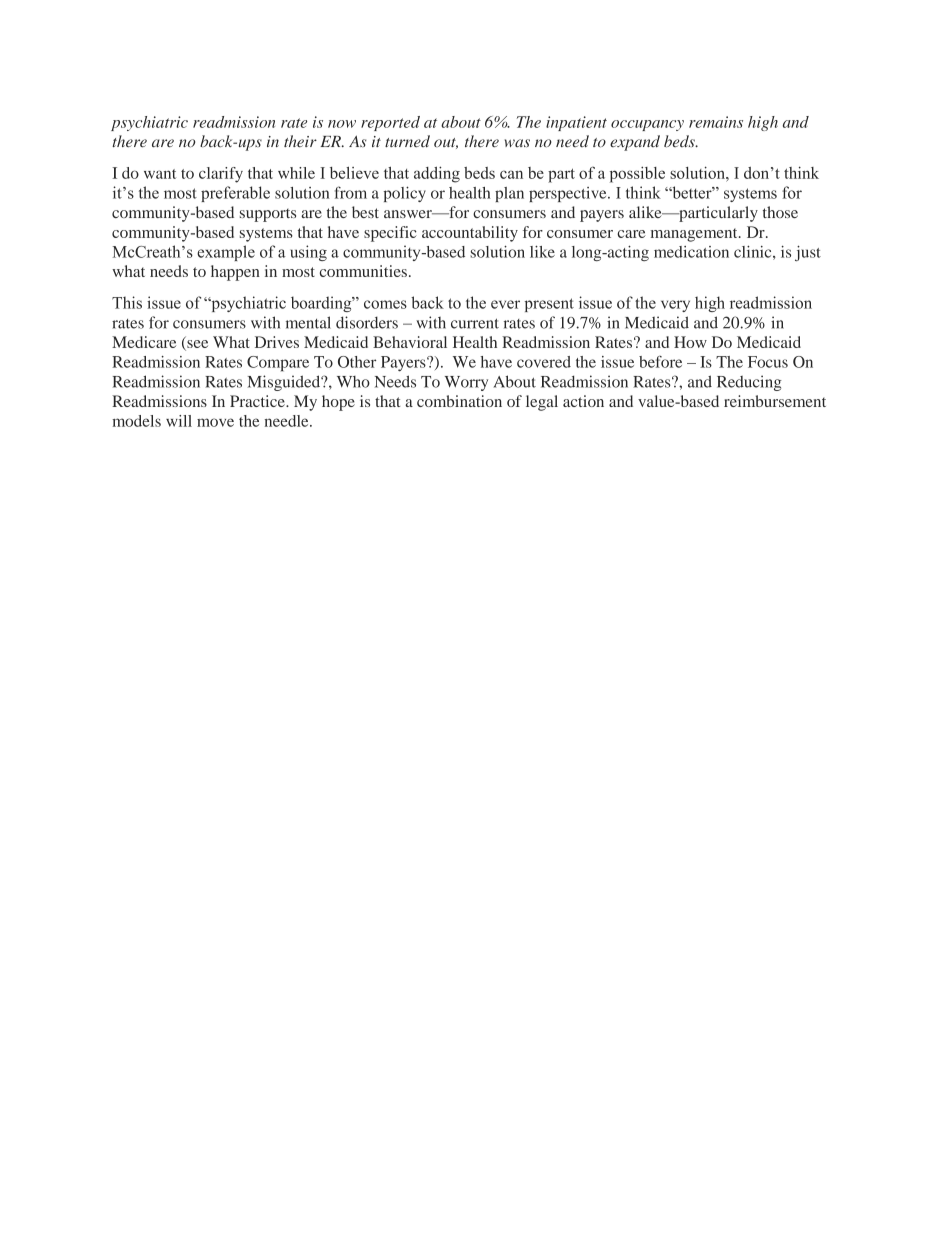 This page has height=1233, width=952. I want to click on reimbursement, so click(775, 401).
